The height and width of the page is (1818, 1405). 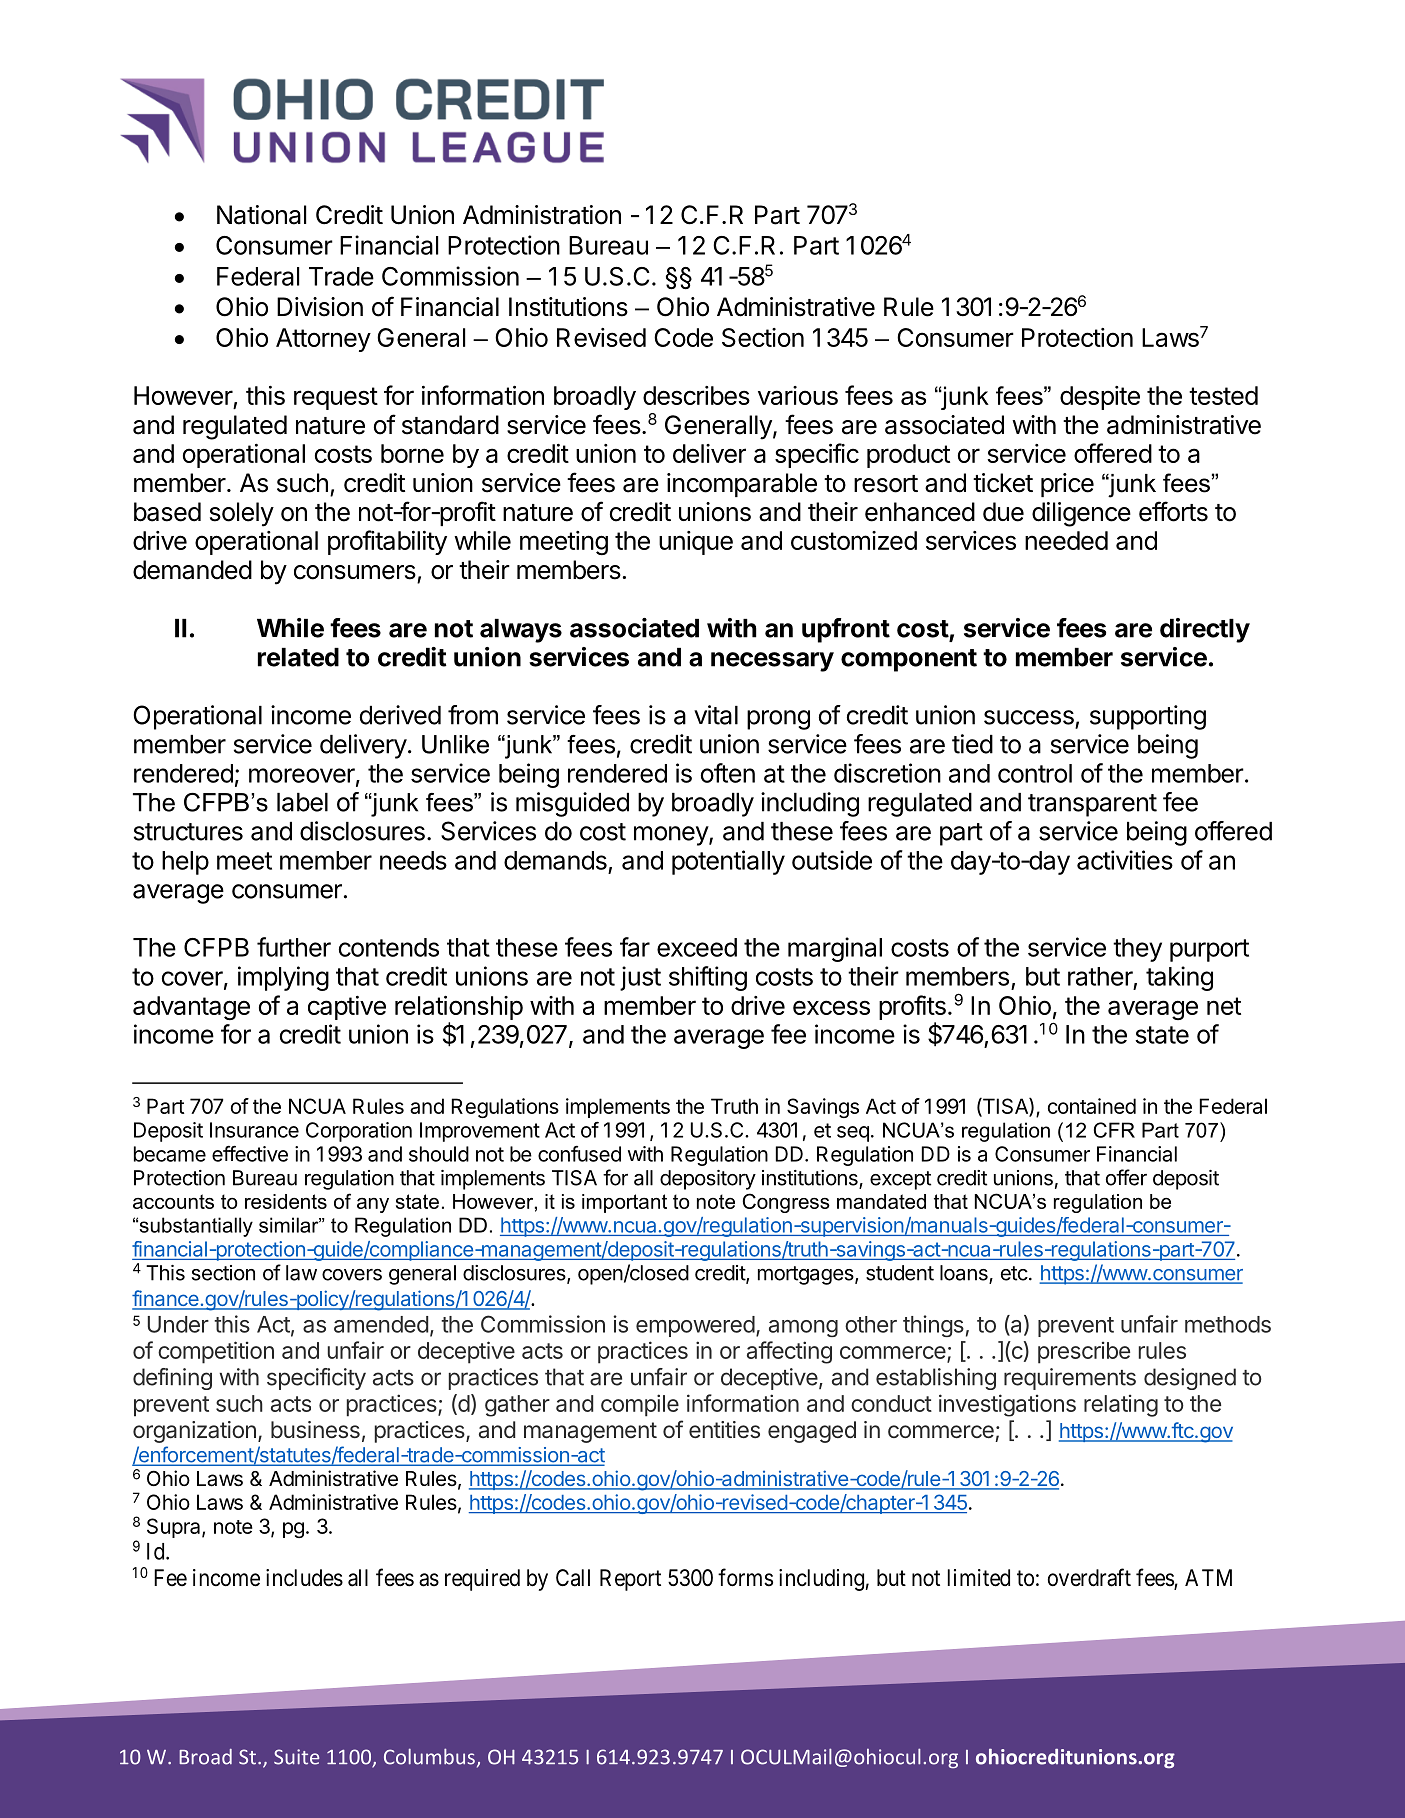 What do you see at coordinates (1089, 1577) in the page?
I see `overdraft` at bounding box center [1089, 1577].
